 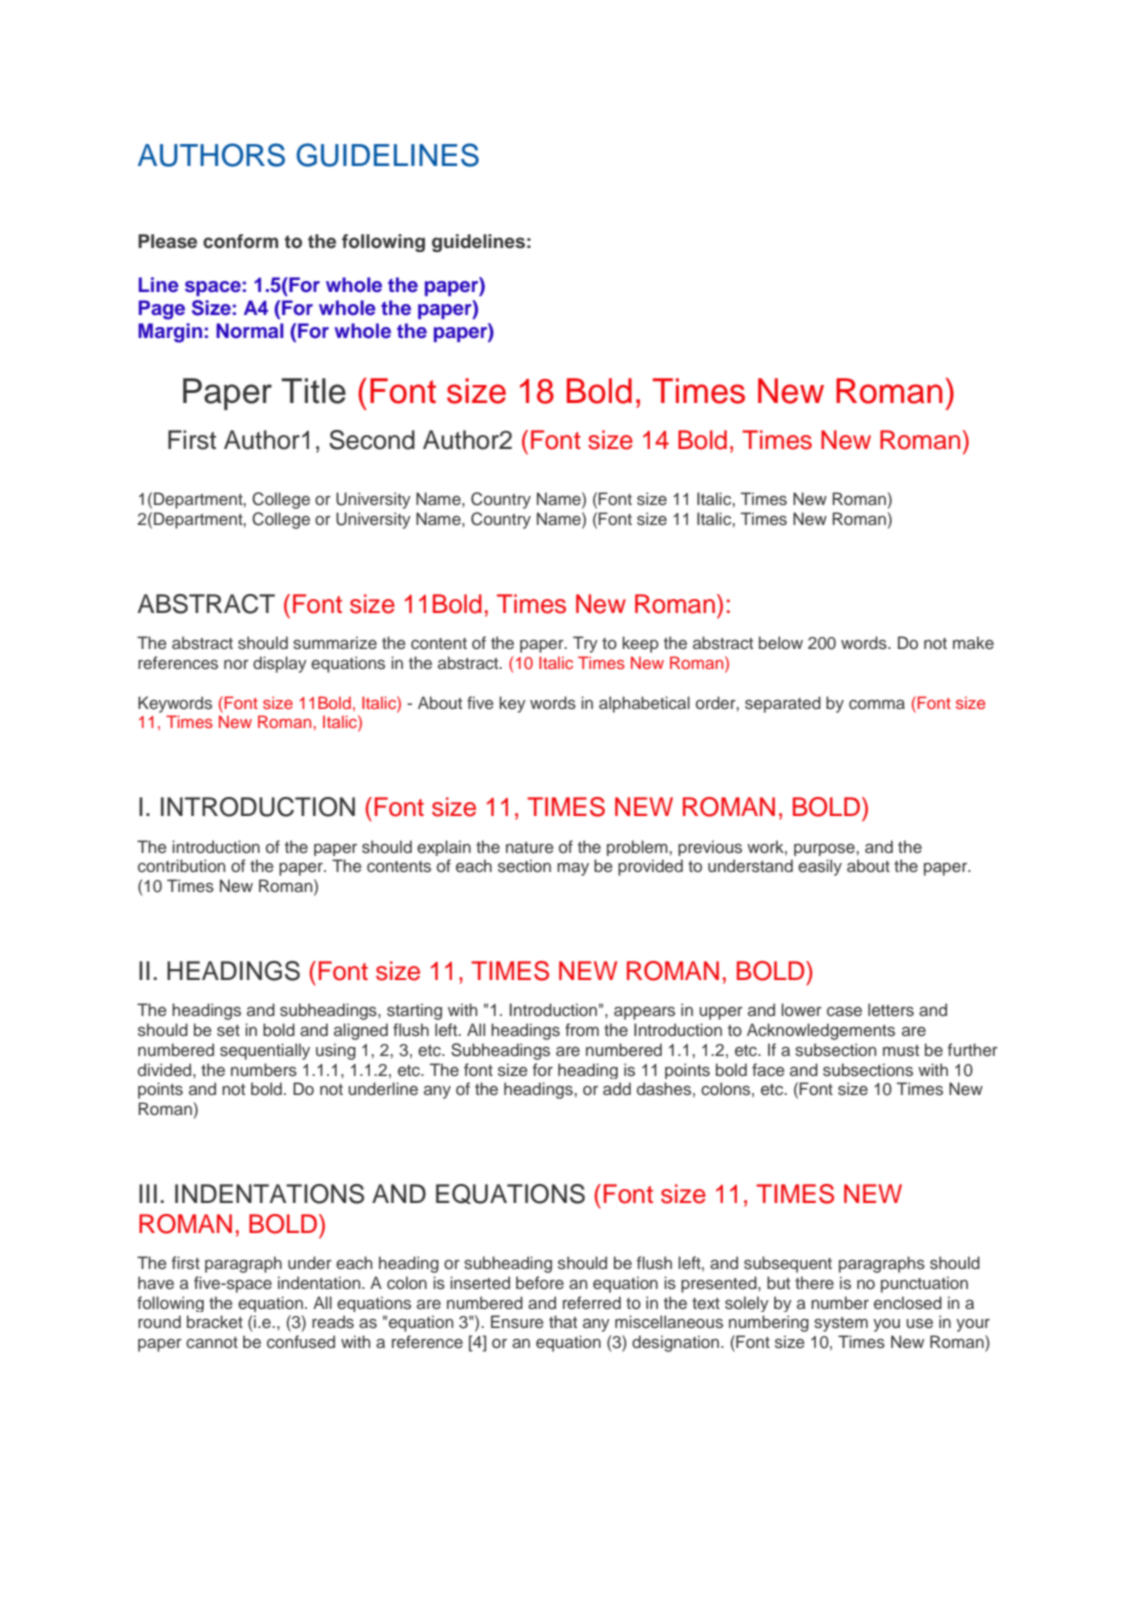 I want to click on that, so click(x=563, y=1321).
